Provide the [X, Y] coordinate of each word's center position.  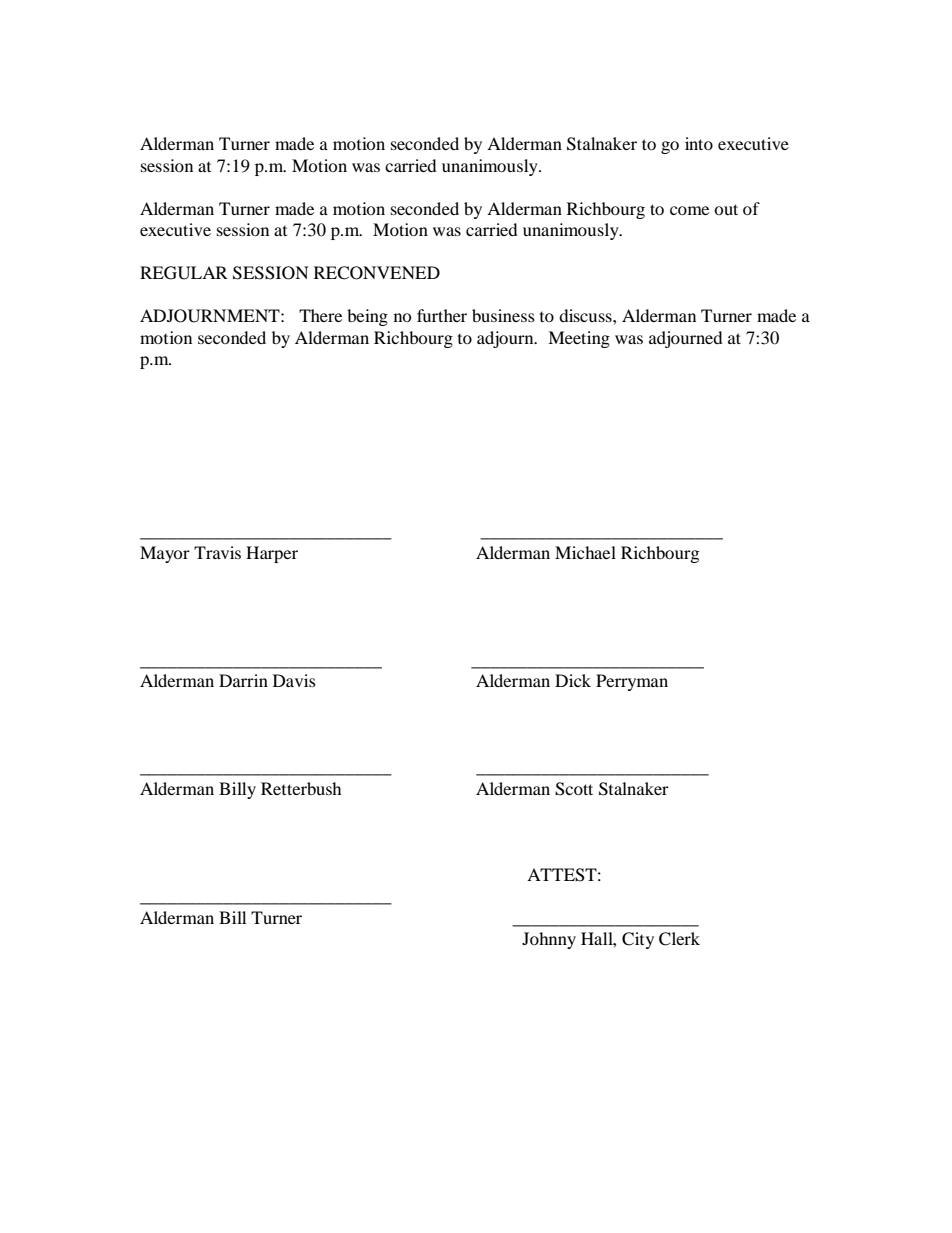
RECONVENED [377, 273]
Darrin [243, 680]
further [442, 315]
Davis [294, 680]
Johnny [549, 940]
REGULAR [184, 273]
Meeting [579, 339]
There [320, 315]
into [699, 143]
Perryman [632, 682]
